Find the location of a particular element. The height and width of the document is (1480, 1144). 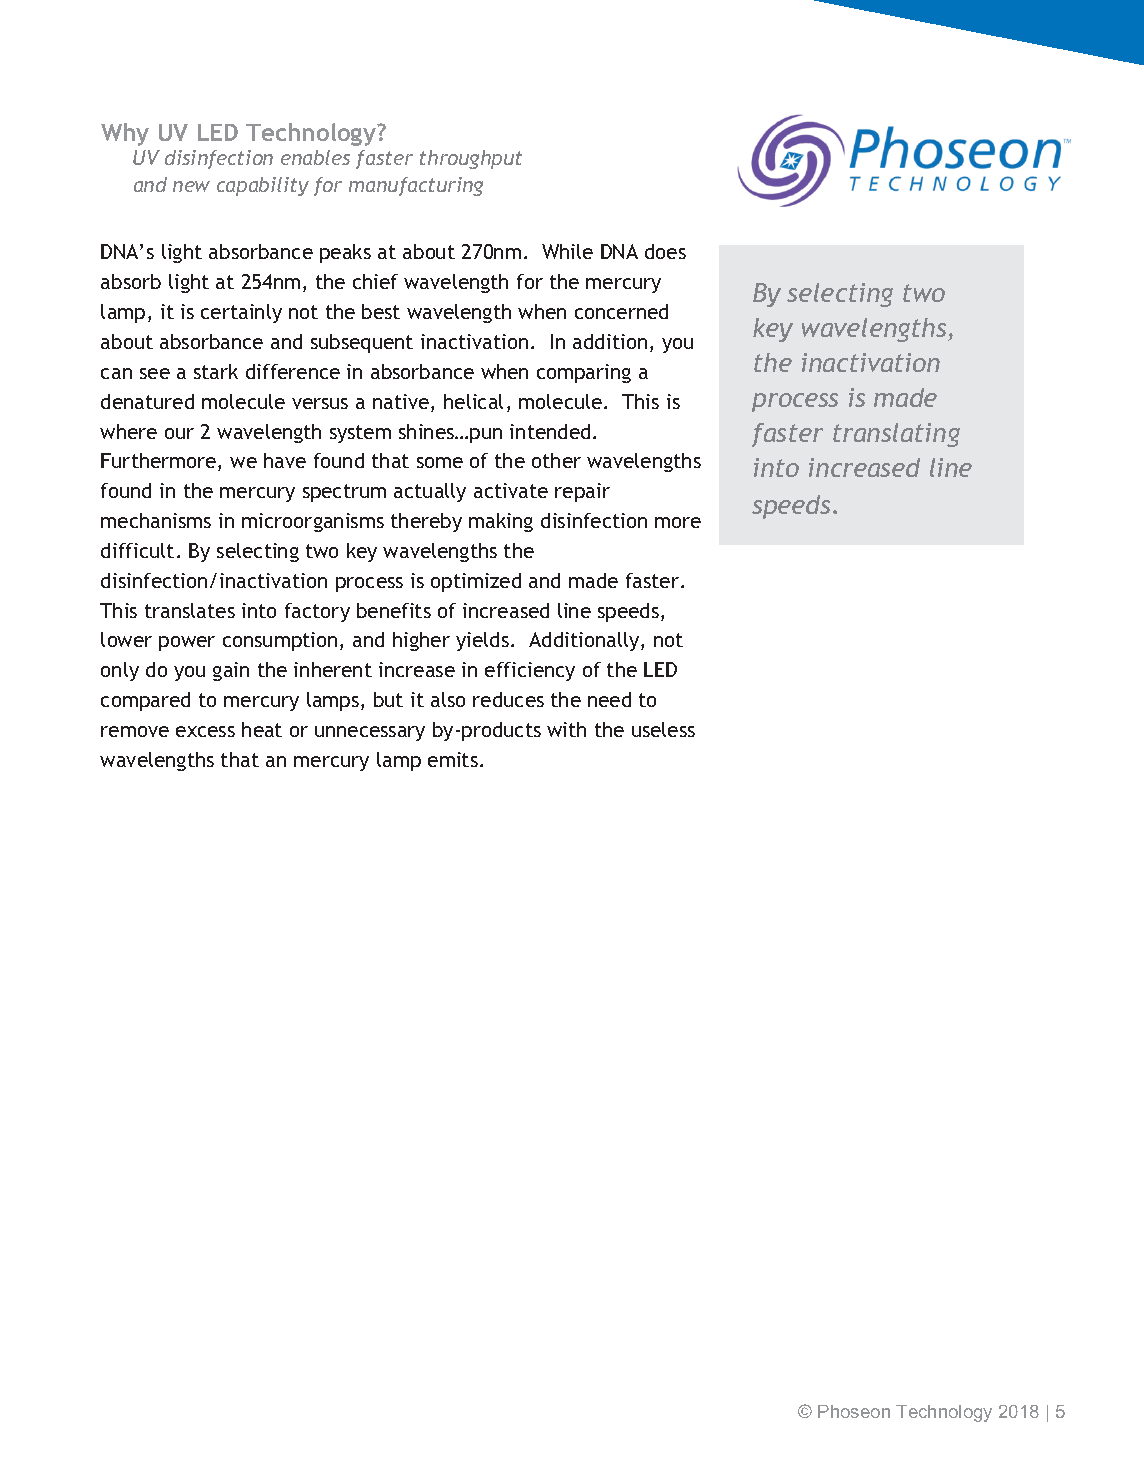

While is located at coordinates (567, 251).
